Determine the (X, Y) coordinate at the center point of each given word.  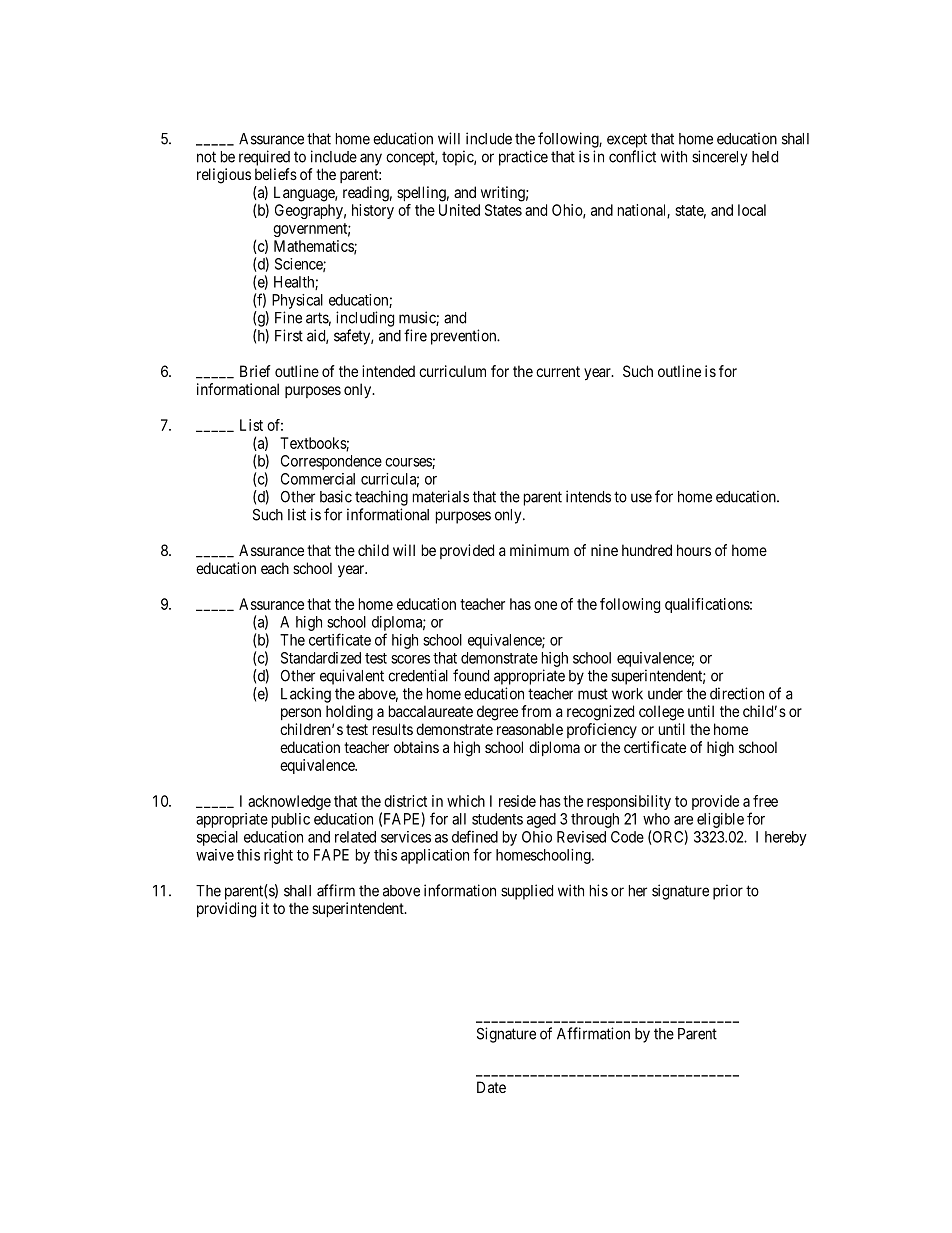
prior (728, 892)
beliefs (276, 174)
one (545, 605)
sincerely (719, 158)
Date (491, 1087)
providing (226, 910)
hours (694, 550)
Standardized (321, 658)
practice (523, 158)
